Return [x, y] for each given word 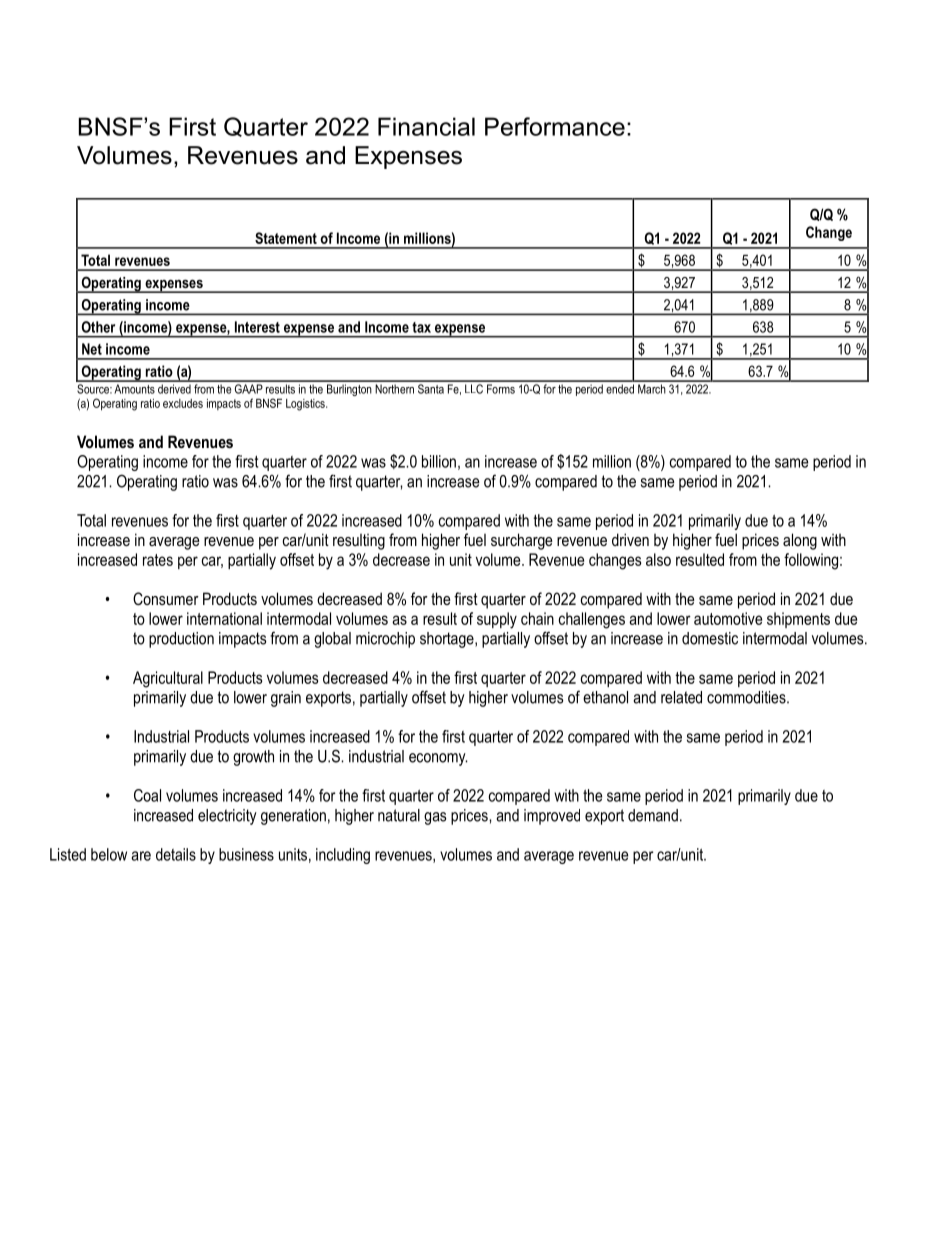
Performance [555, 126]
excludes [183, 403]
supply [497, 620]
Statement [286, 238]
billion [439, 461]
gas [435, 818]
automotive [728, 618]
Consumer [166, 598]
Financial [426, 126]
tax [421, 327]
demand [653, 815]
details [176, 854]
